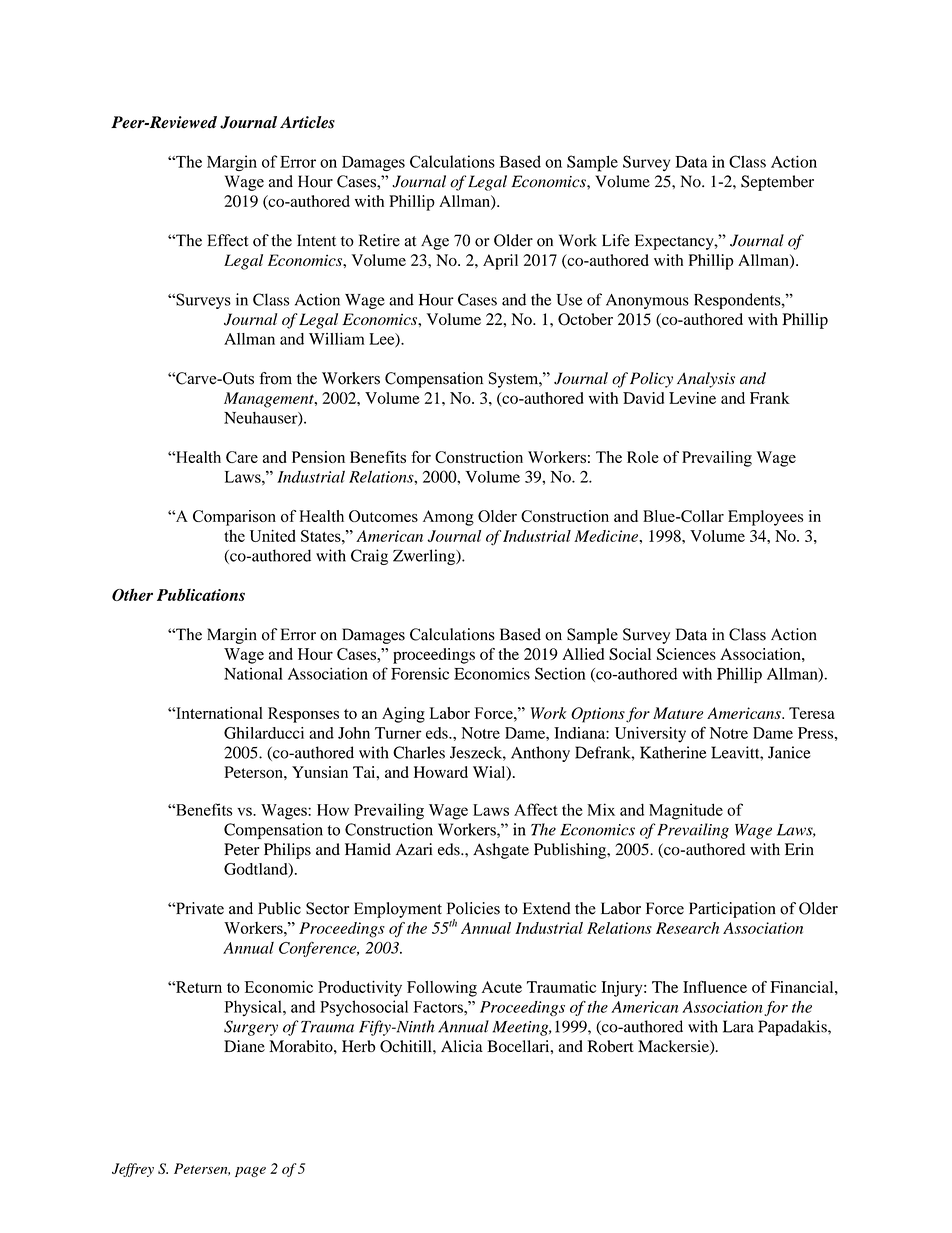  I want to click on Philips, so click(287, 851).
